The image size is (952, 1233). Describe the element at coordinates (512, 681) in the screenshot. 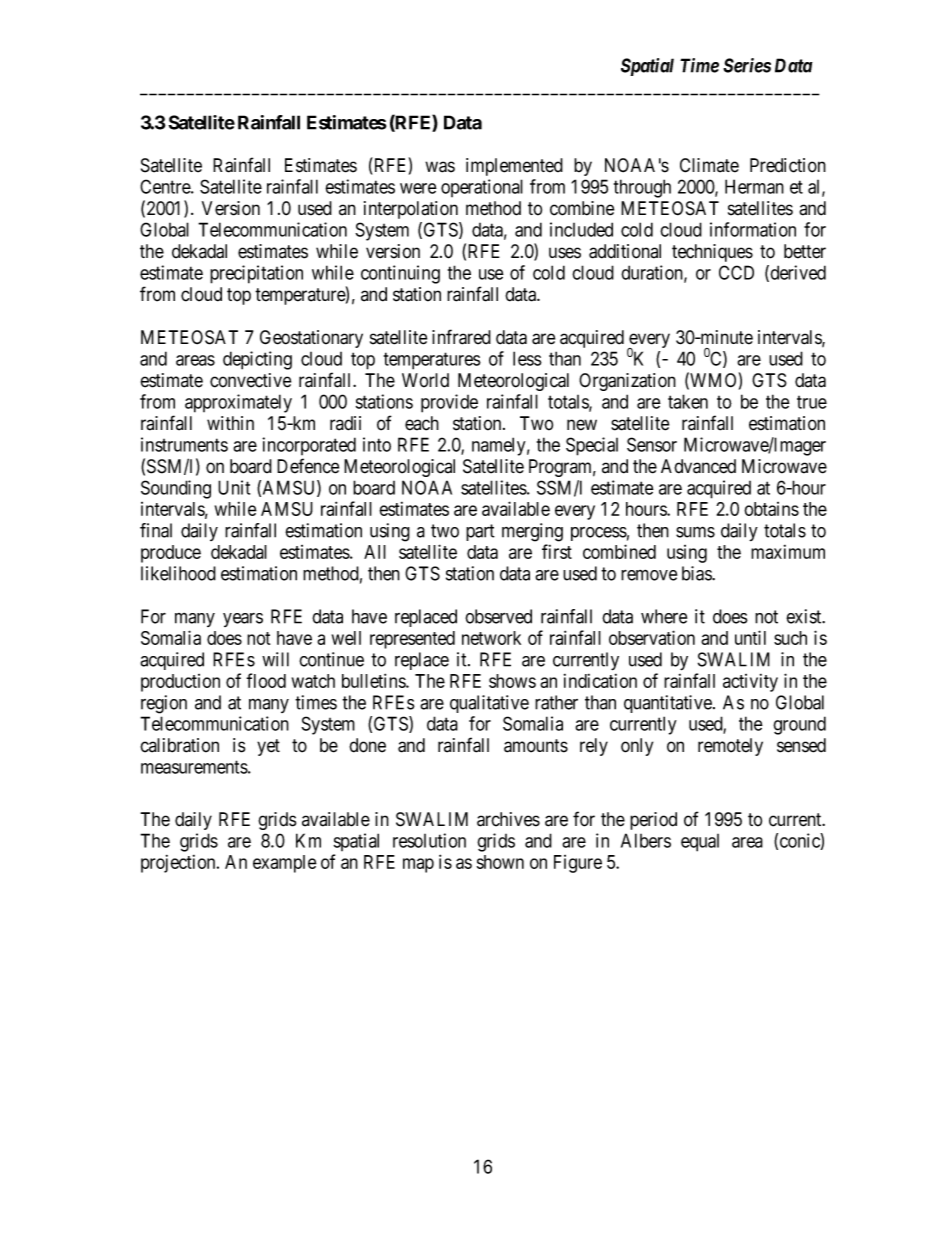

I see `shows` at that location.
